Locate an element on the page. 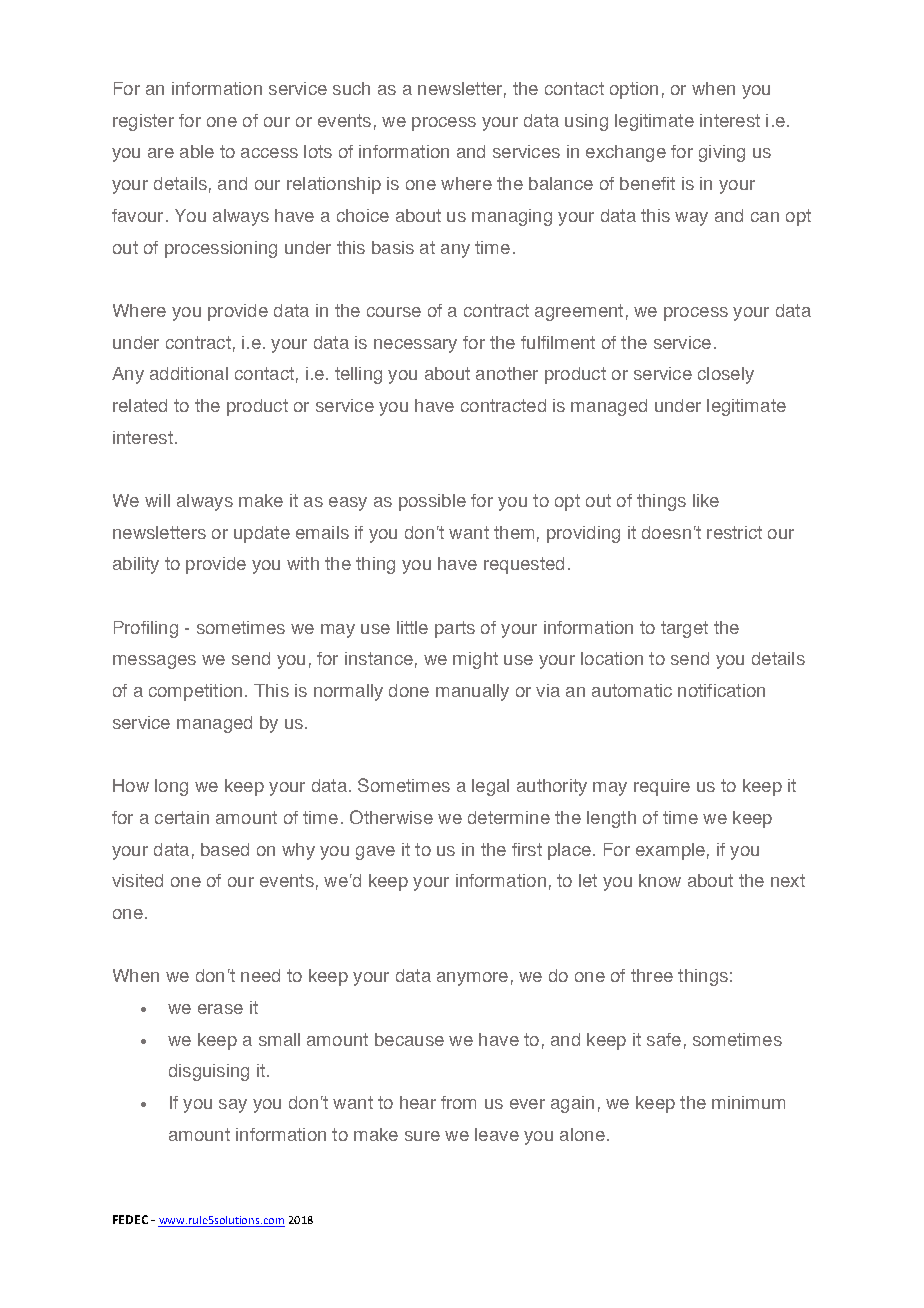  giving is located at coordinates (722, 153).
